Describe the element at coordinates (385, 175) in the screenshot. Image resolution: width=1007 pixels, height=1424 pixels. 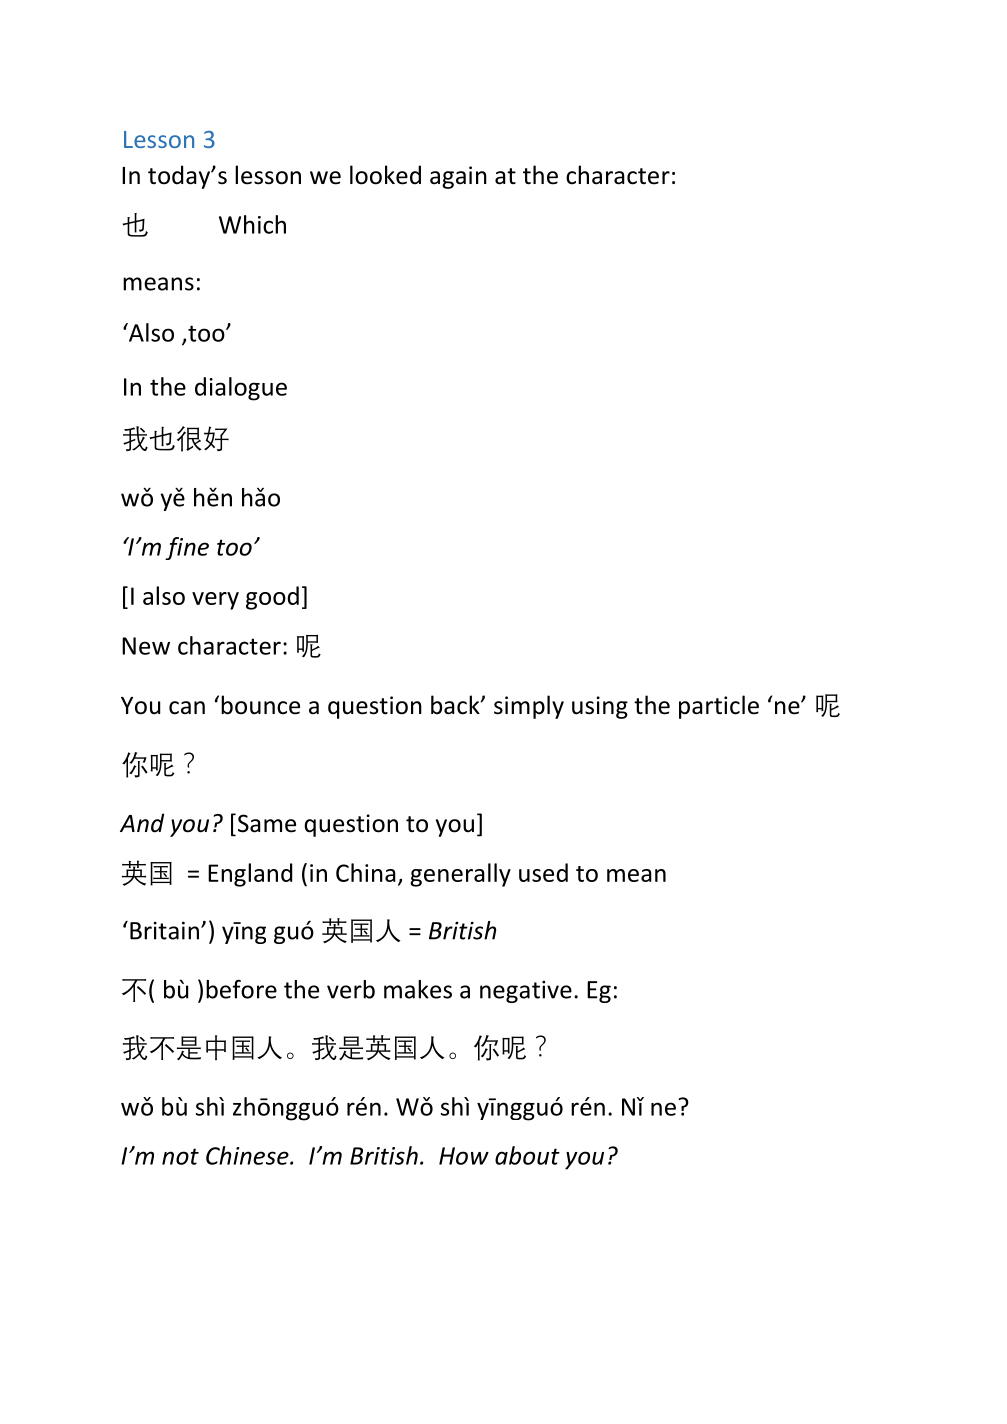
I see `looked` at that location.
